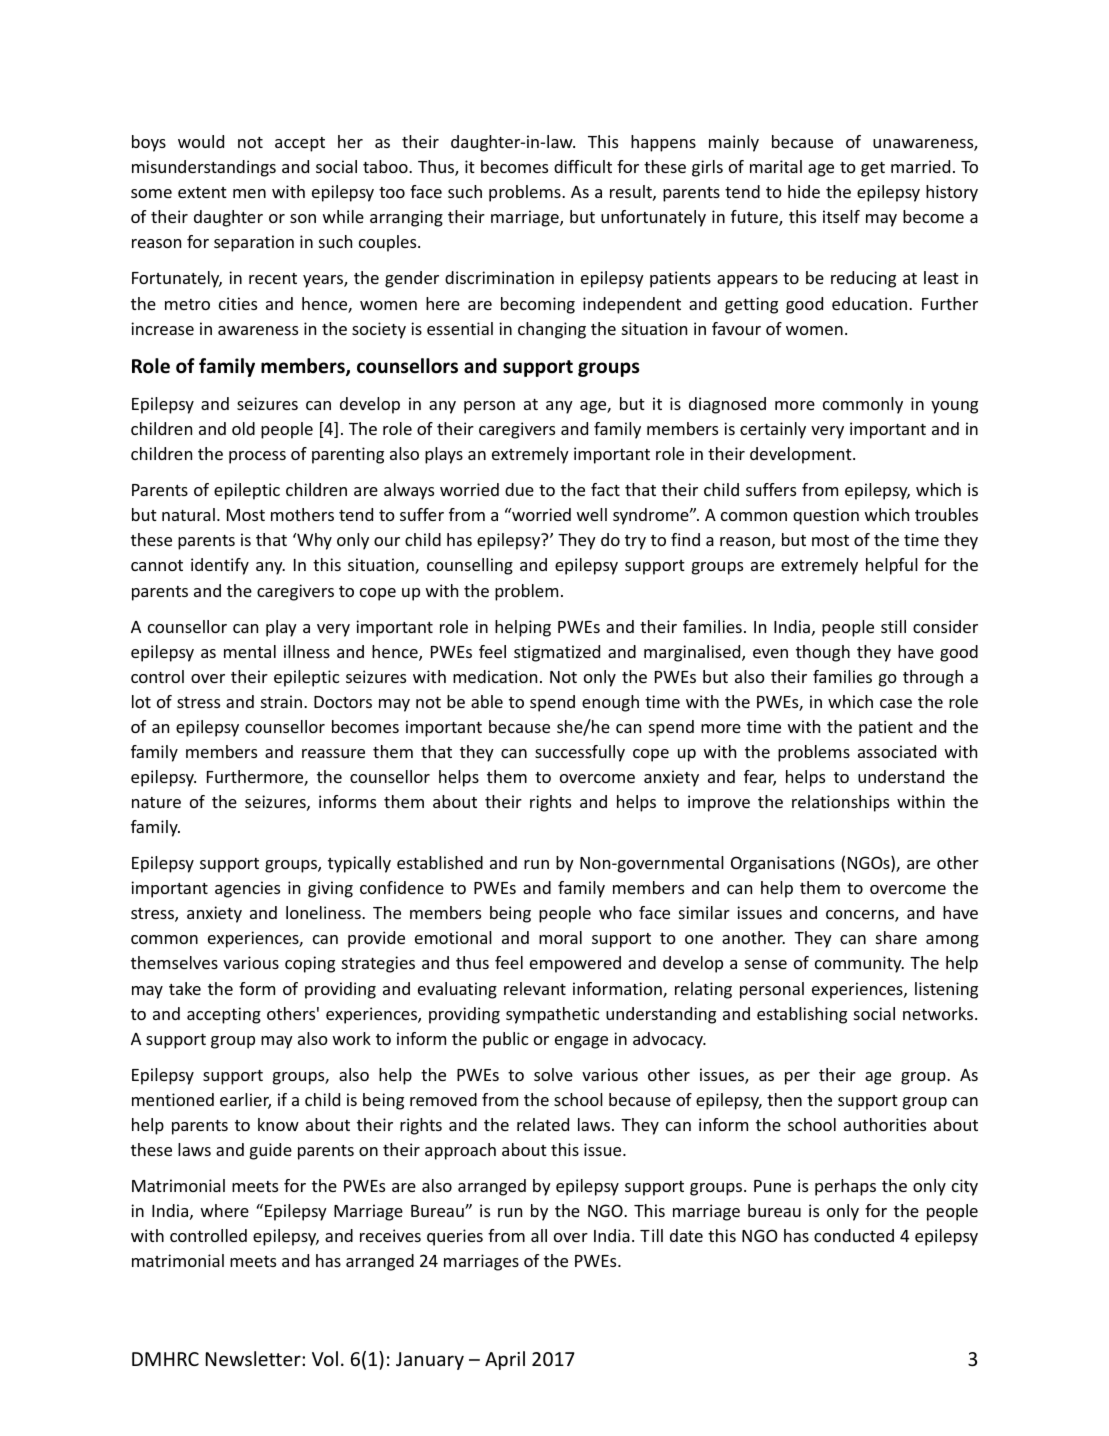 This screenshot has width=1109, height=1436. What do you see at coordinates (254, 1358) in the screenshot?
I see `Newsletter` at bounding box center [254, 1358].
